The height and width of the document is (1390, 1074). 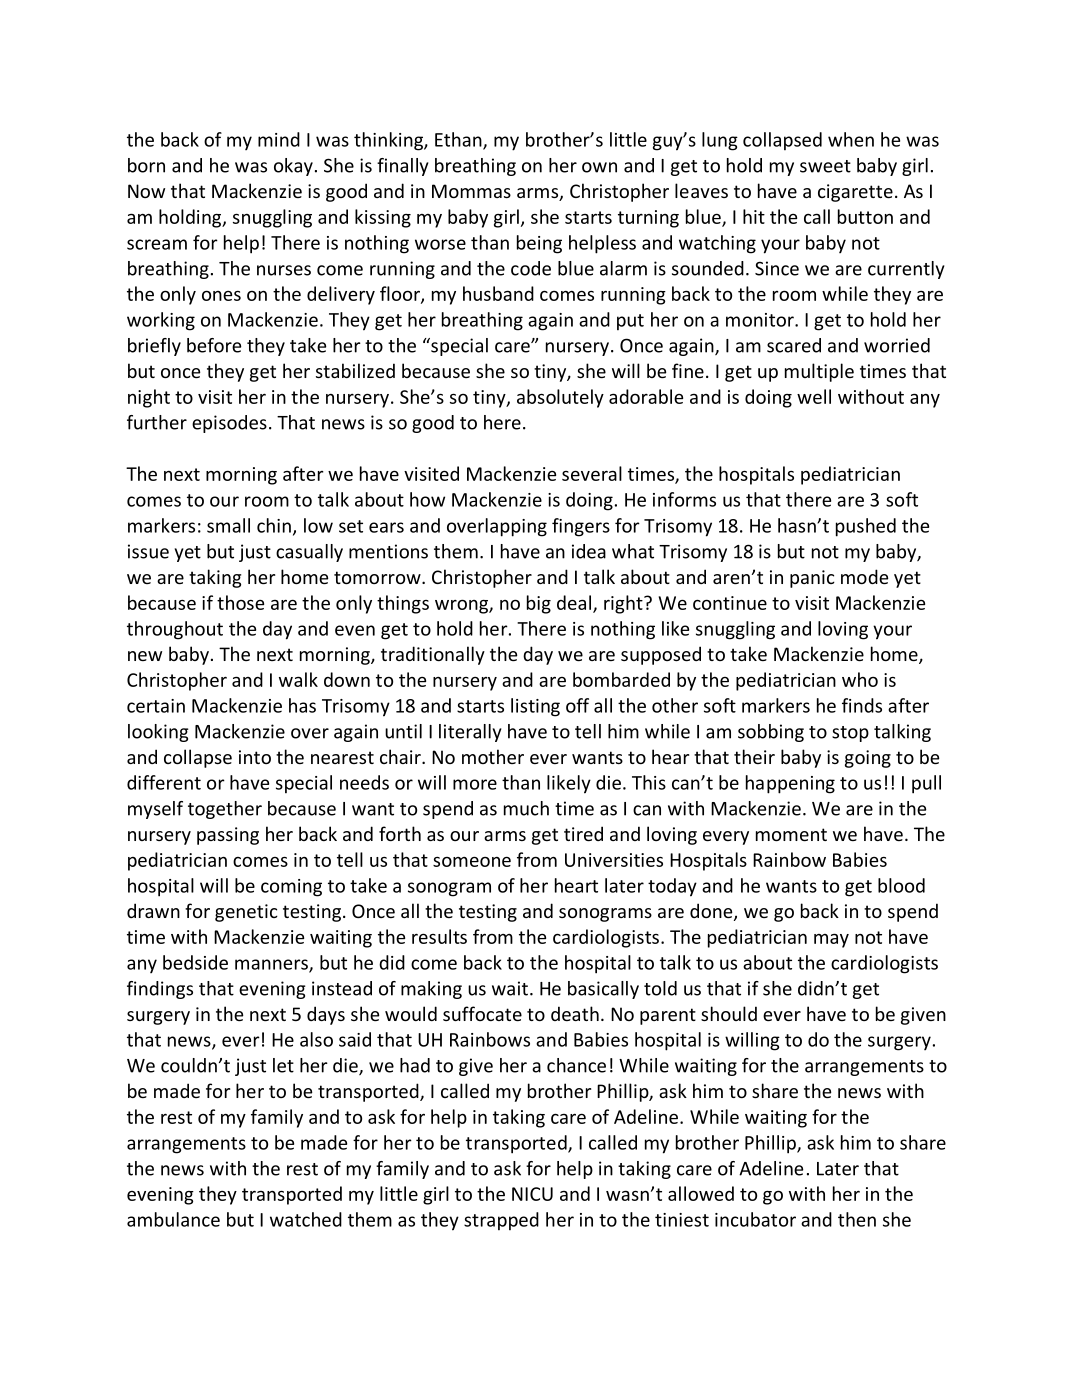 What do you see at coordinates (471, 191) in the document?
I see `Mommas` at bounding box center [471, 191].
